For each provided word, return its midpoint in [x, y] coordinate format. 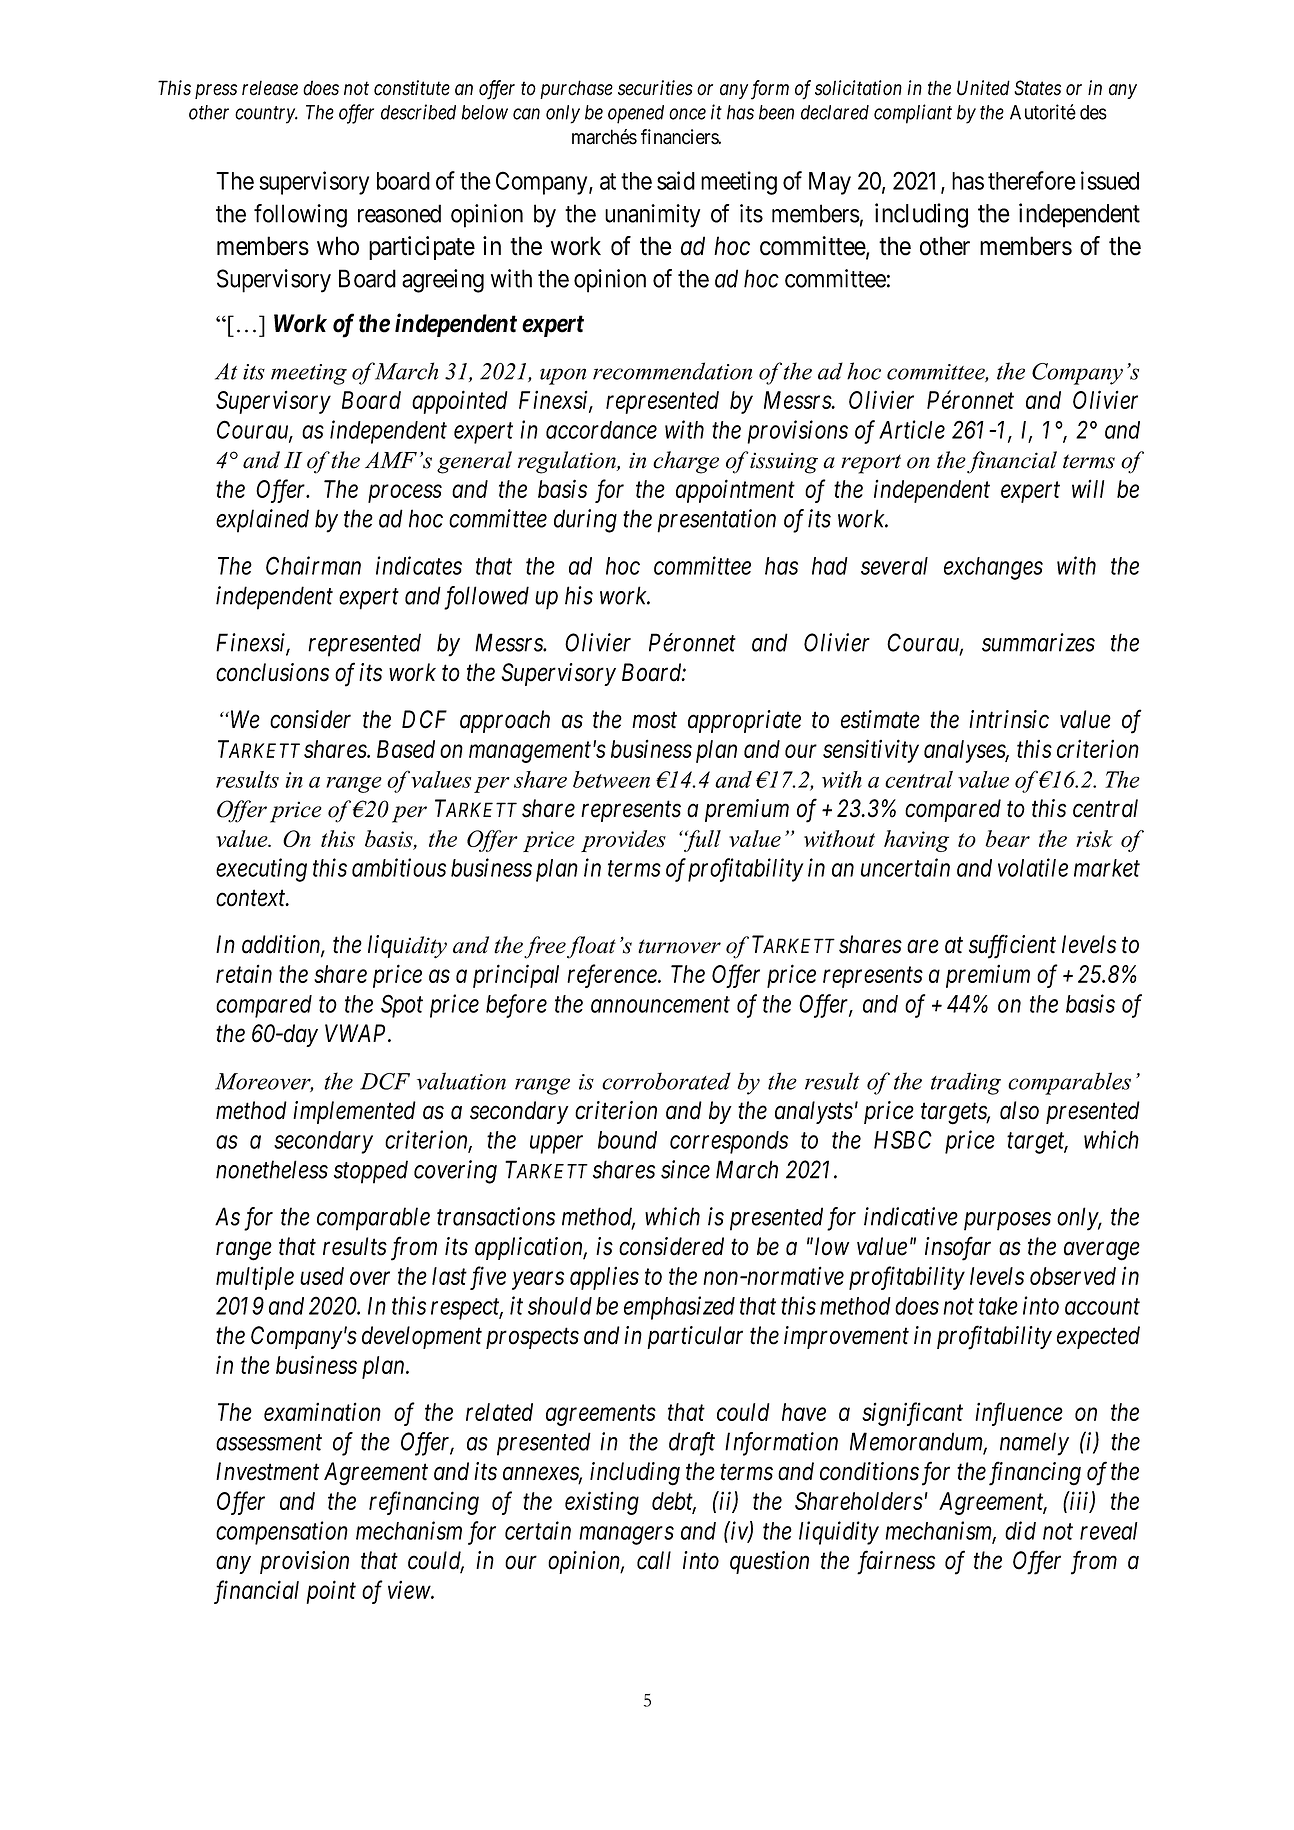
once [687, 114]
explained [262, 521]
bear [1007, 838]
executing [261, 870]
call [654, 1560]
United [983, 88]
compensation [282, 1533]
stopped [371, 1172]
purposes [1007, 1221]
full [701, 841]
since [685, 1169]
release [270, 88]
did [1020, 1530]
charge [686, 462]
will [1088, 488]
